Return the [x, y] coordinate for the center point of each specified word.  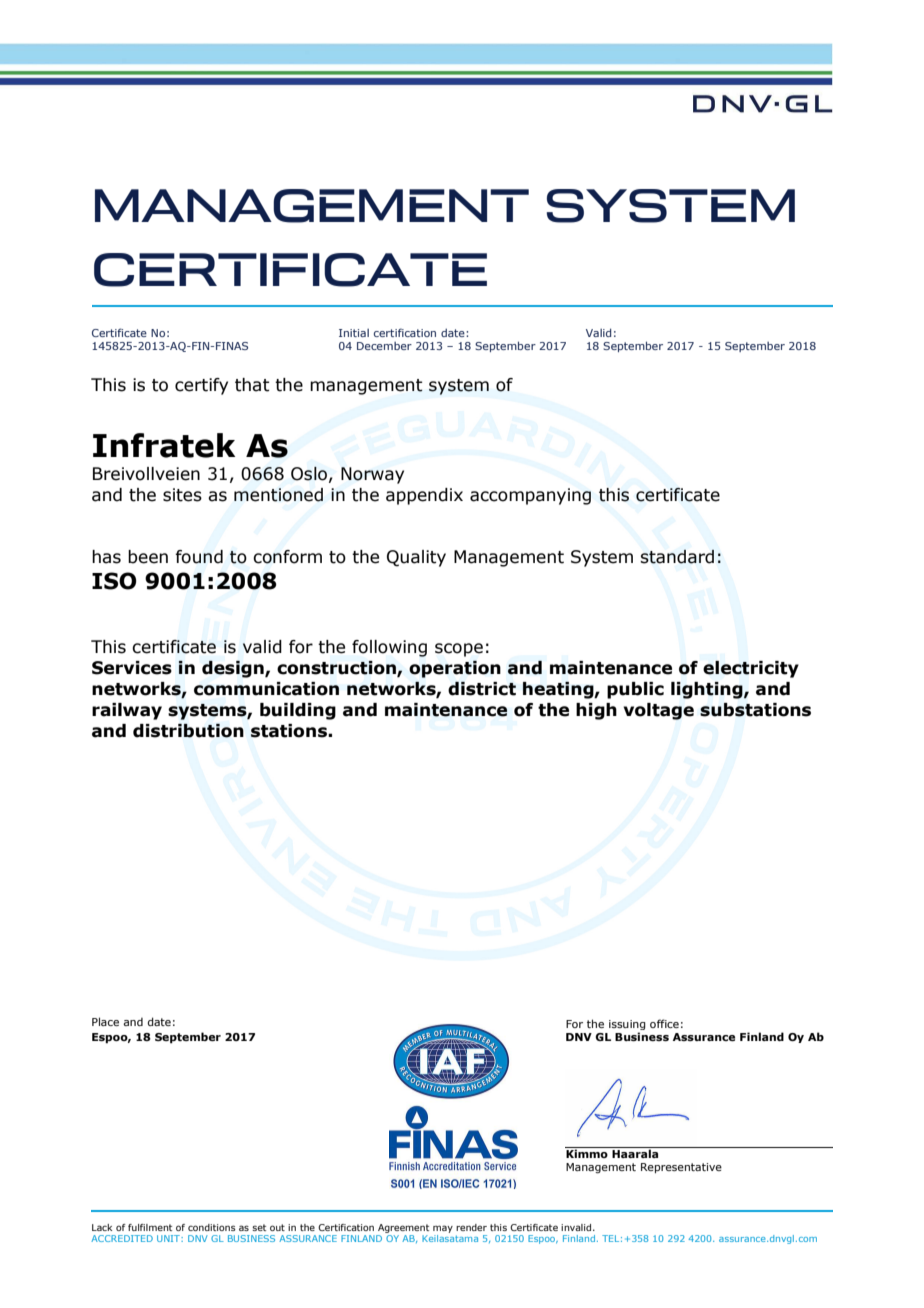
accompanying [530, 496]
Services [132, 668]
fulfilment [150, 1227]
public [635, 690]
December [384, 346]
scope [459, 650]
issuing [627, 1025]
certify [201, 386]
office [664, 1023]
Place [105, 1021]
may [443, 1229]
